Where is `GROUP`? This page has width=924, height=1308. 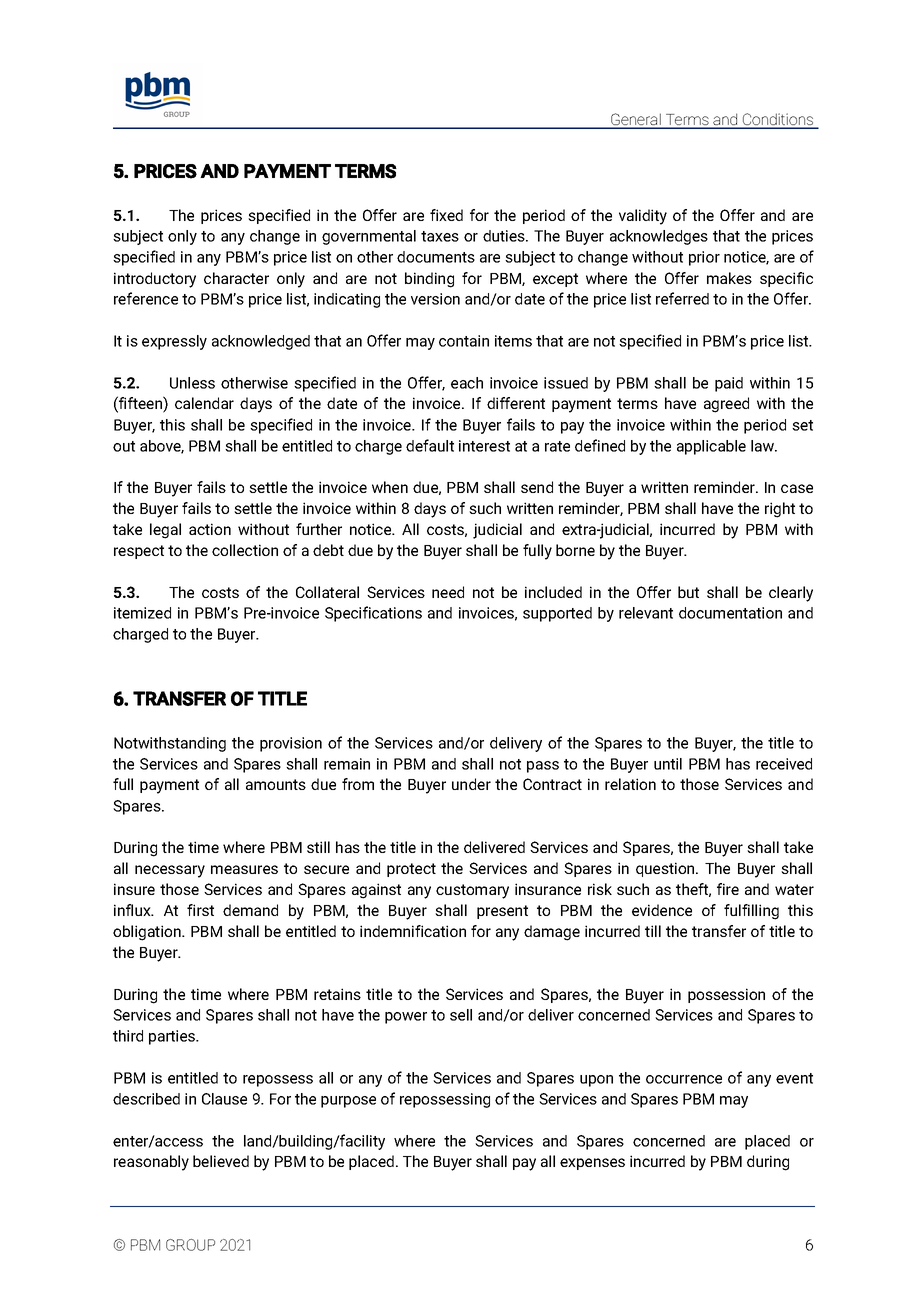 GROUP is located at coordinates (190, 1245).
